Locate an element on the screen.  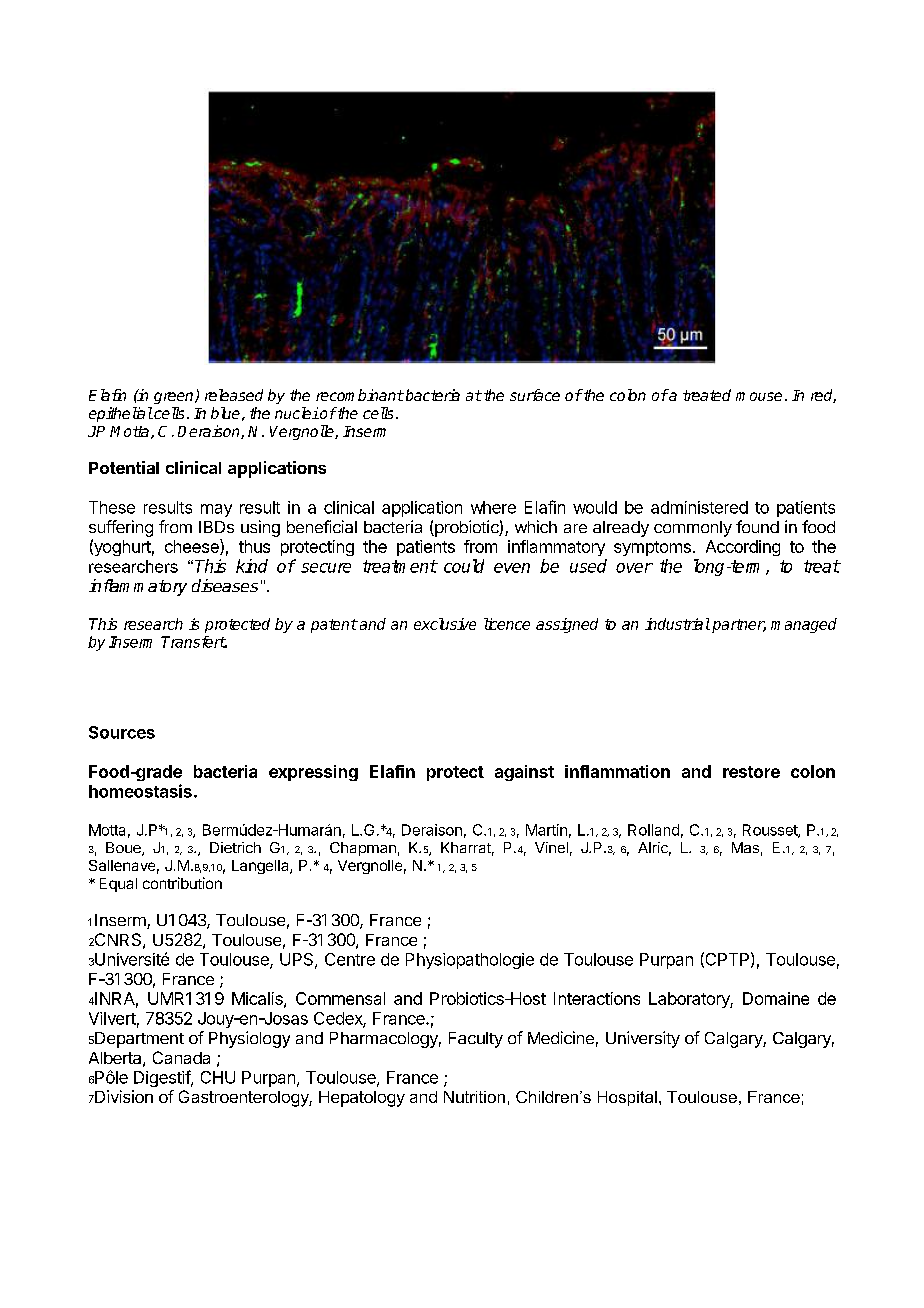
Nutrition is located at coordinates (474, 1097).
